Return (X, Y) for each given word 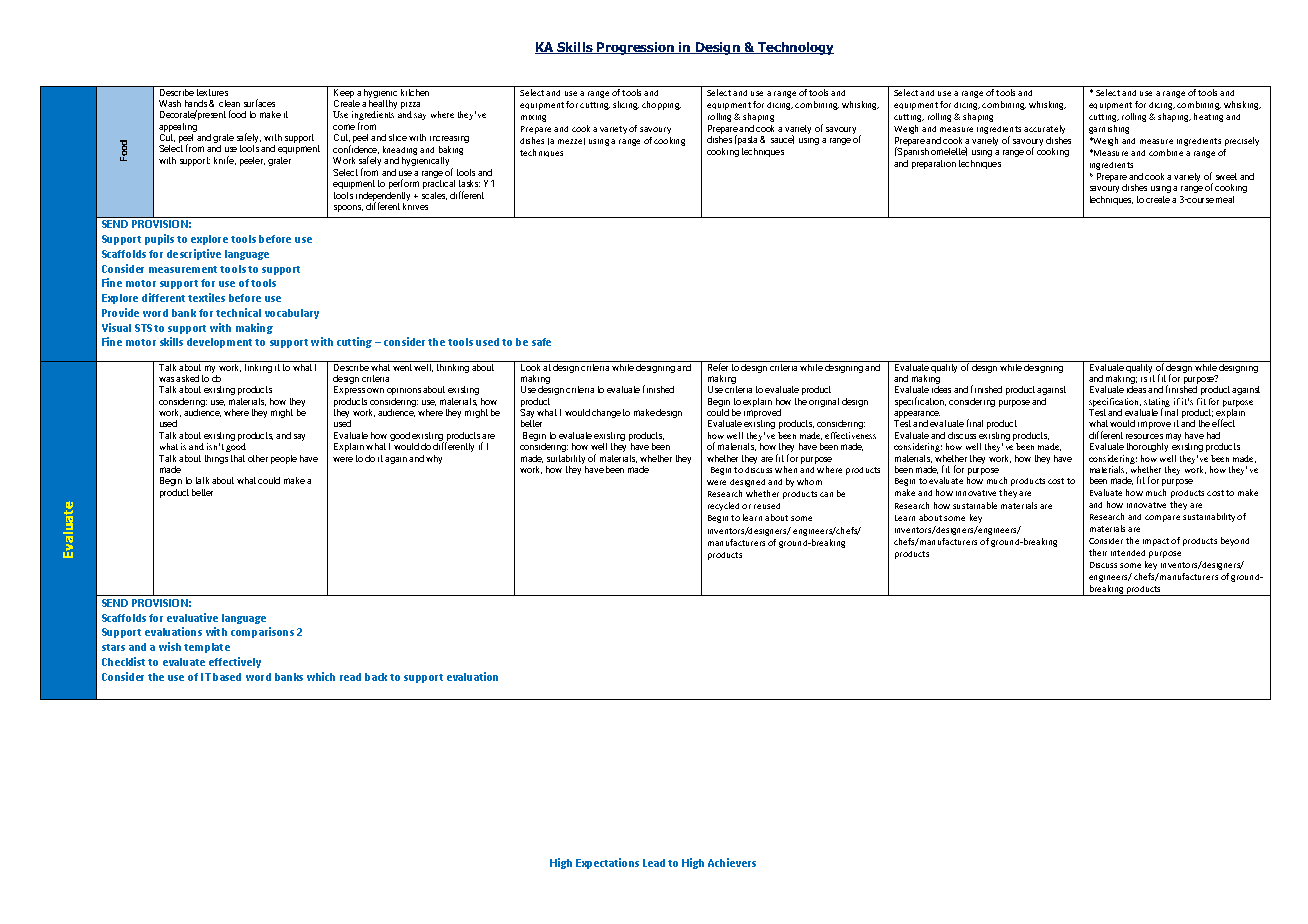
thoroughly (1147, 447)
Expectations (607, 863)
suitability (566, 461)
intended (1128, 553)
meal (1225, 199)
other (258, 458)
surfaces (259, 103)
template (207, 648)
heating (1208, 117)
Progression (636, 48)
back (378, 677)
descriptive (194, 254)
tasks (469, 183)
